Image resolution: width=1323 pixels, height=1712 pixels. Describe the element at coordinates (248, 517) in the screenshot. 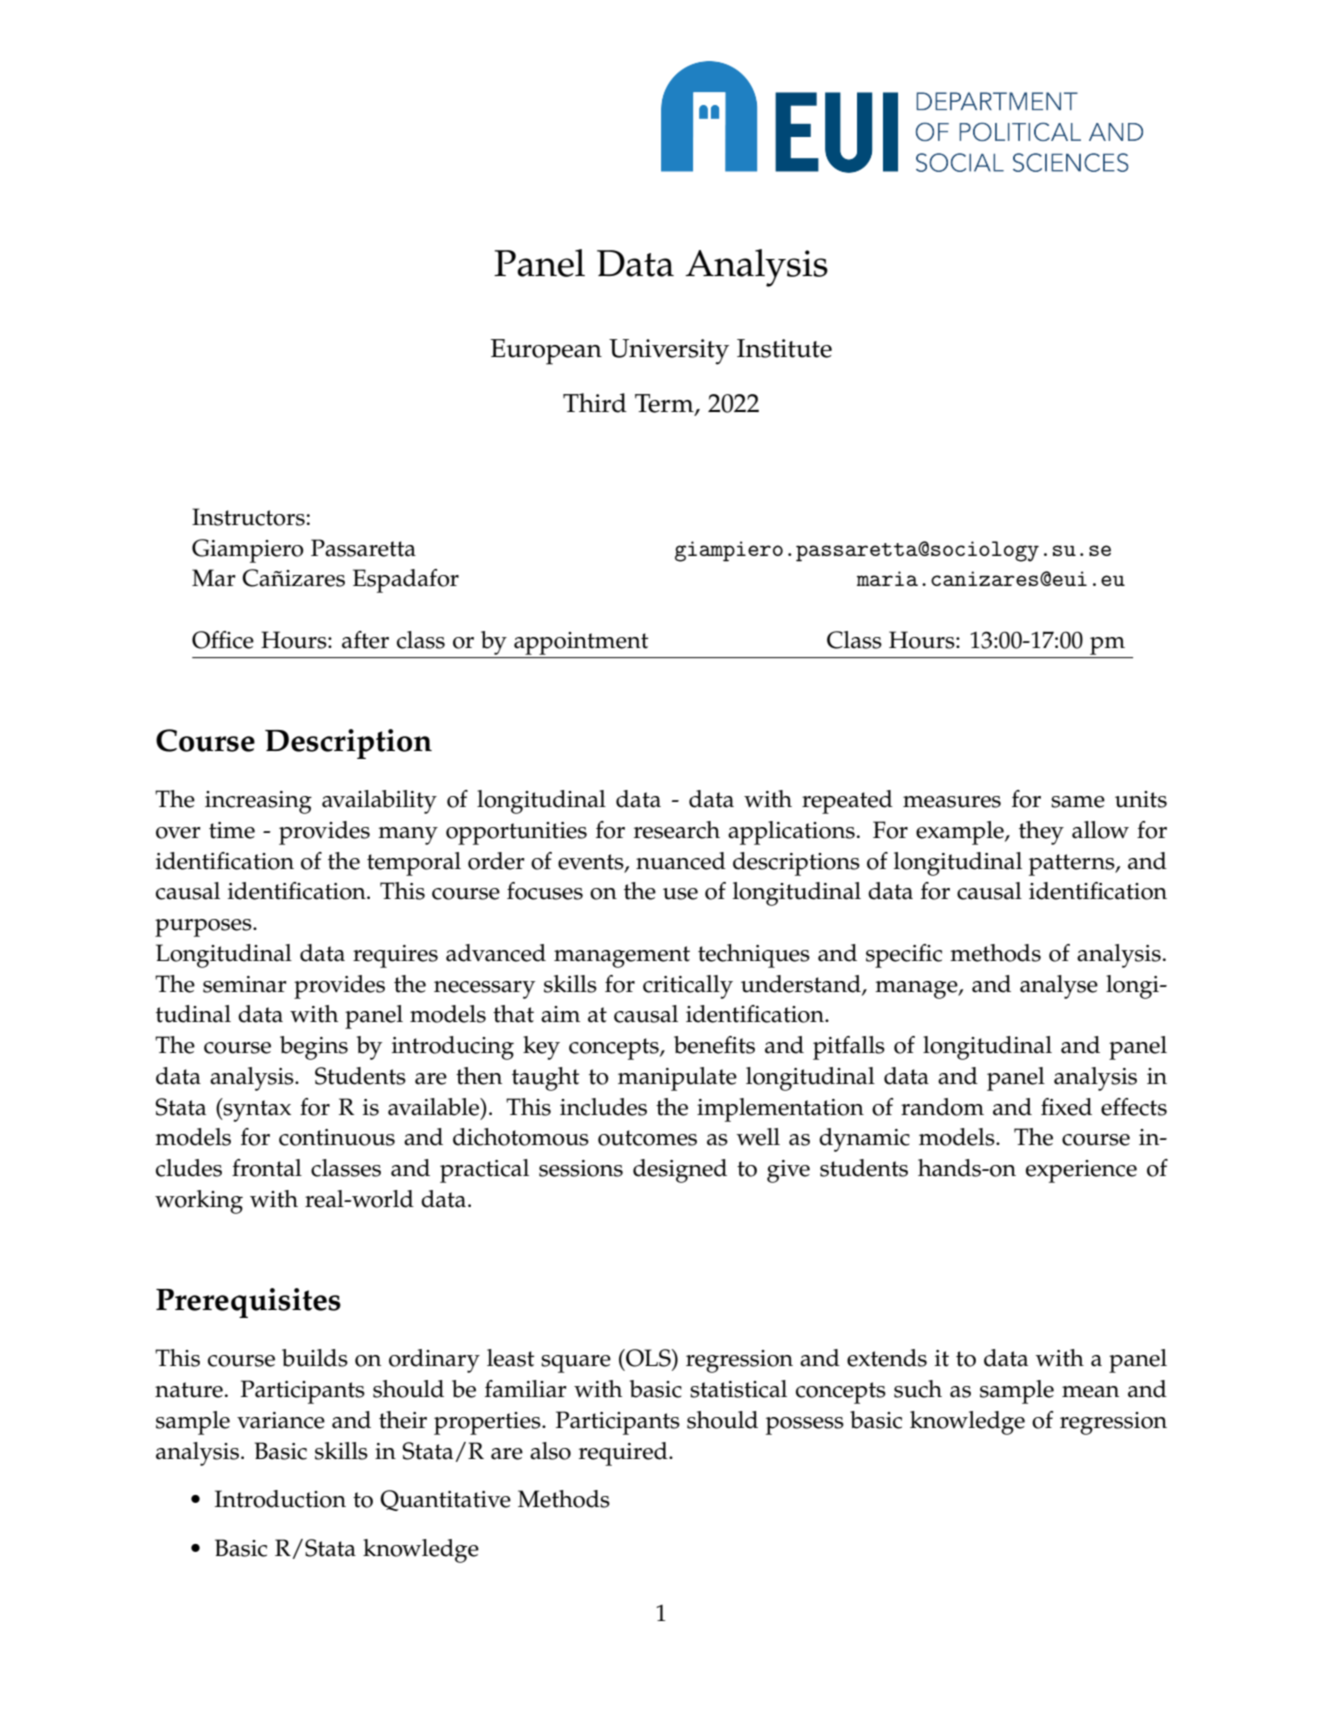

I see `Instructors` at that location.
